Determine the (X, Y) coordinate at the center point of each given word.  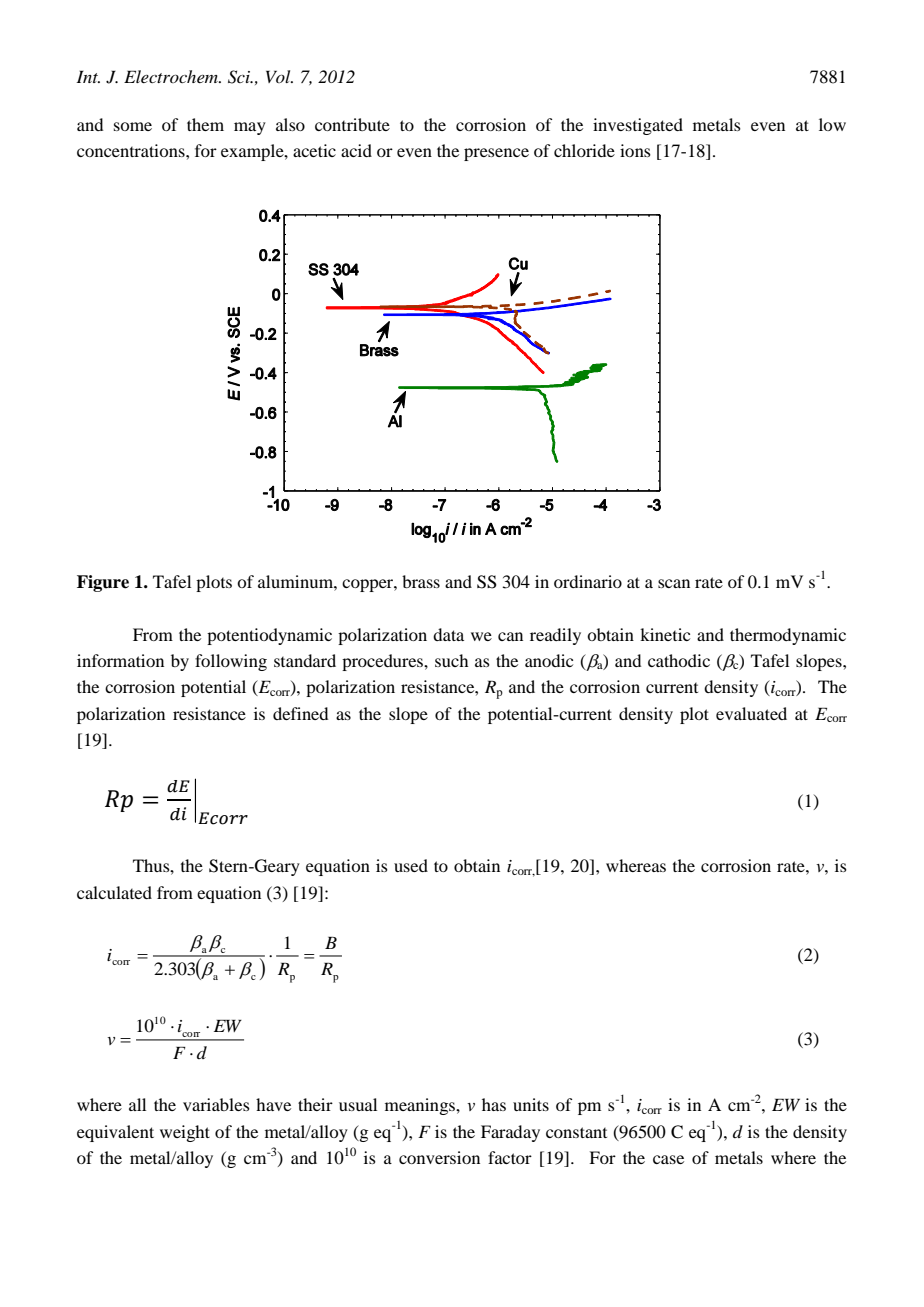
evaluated (751, 713)
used (411, 865)
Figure (103, 583)
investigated (638, 126)
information (120, 660)
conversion (439, 1157)
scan (674, 583)
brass (421, 581)
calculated (114, 892)
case (668, 1159)
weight (185, 1133)
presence (496, 154)
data (448, 634)
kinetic (665, 634)
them (205, 124)
